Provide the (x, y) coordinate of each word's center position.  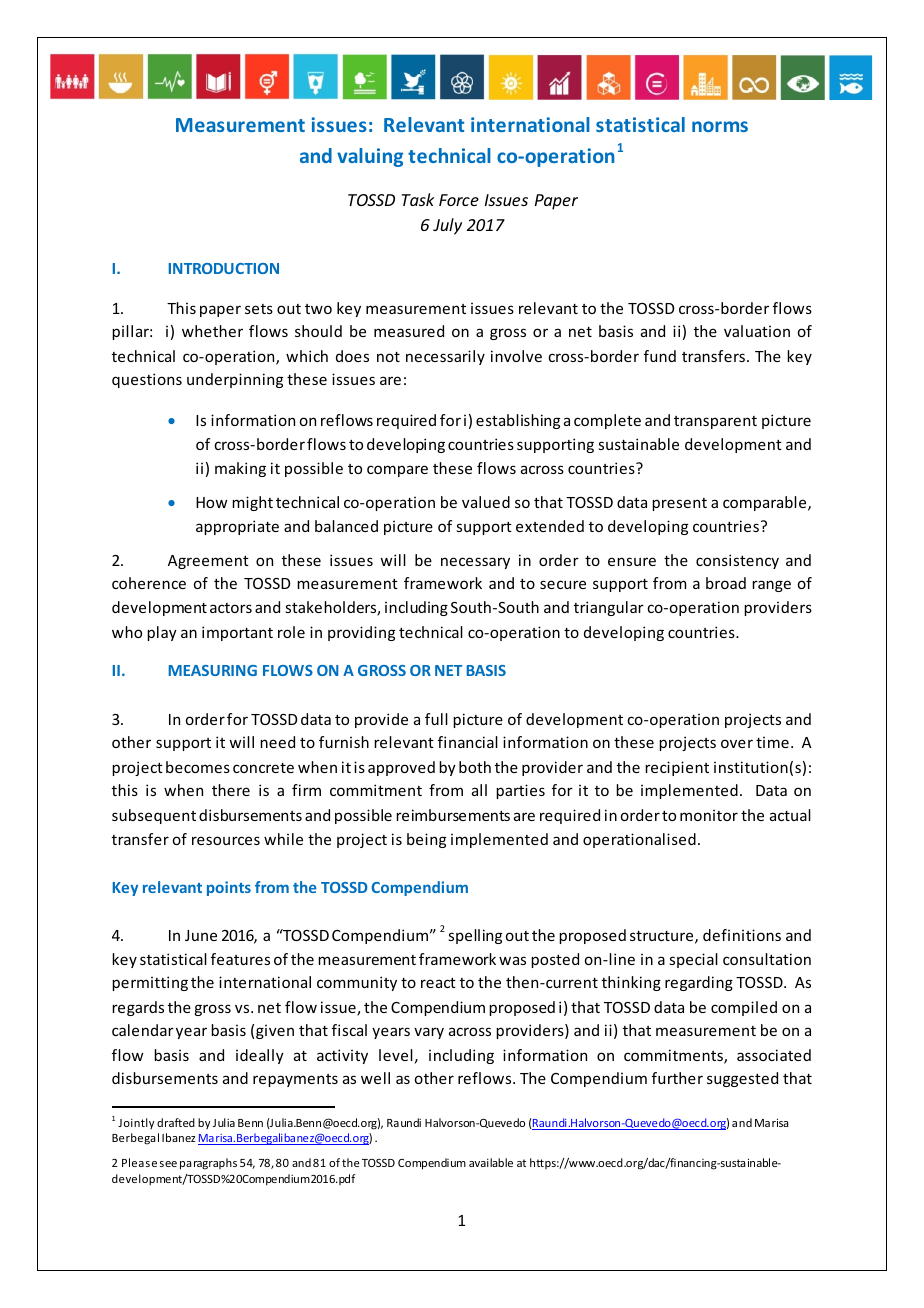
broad (726, 583)
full (436, 719)
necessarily (445, 357)
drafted (176, 1122)
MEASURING (213, 670)
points (229, 888)
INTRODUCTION (224, 268)
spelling (475, 936)
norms (720, 126)
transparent (715, 422)
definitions (742, 935)
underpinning (235, 380)
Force (459, 200)
